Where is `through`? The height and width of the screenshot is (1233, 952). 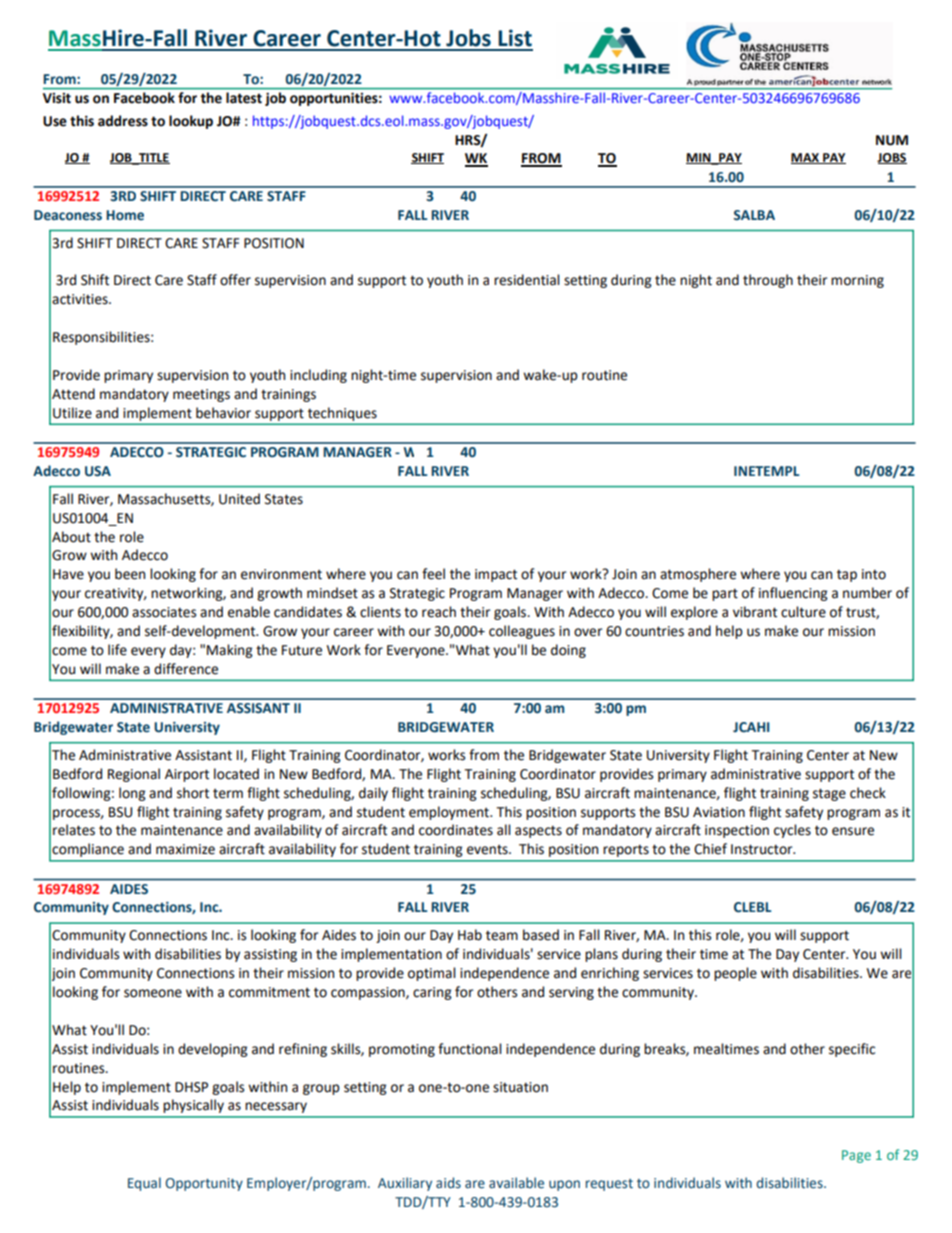
through is located at coordinates (768, 281).
